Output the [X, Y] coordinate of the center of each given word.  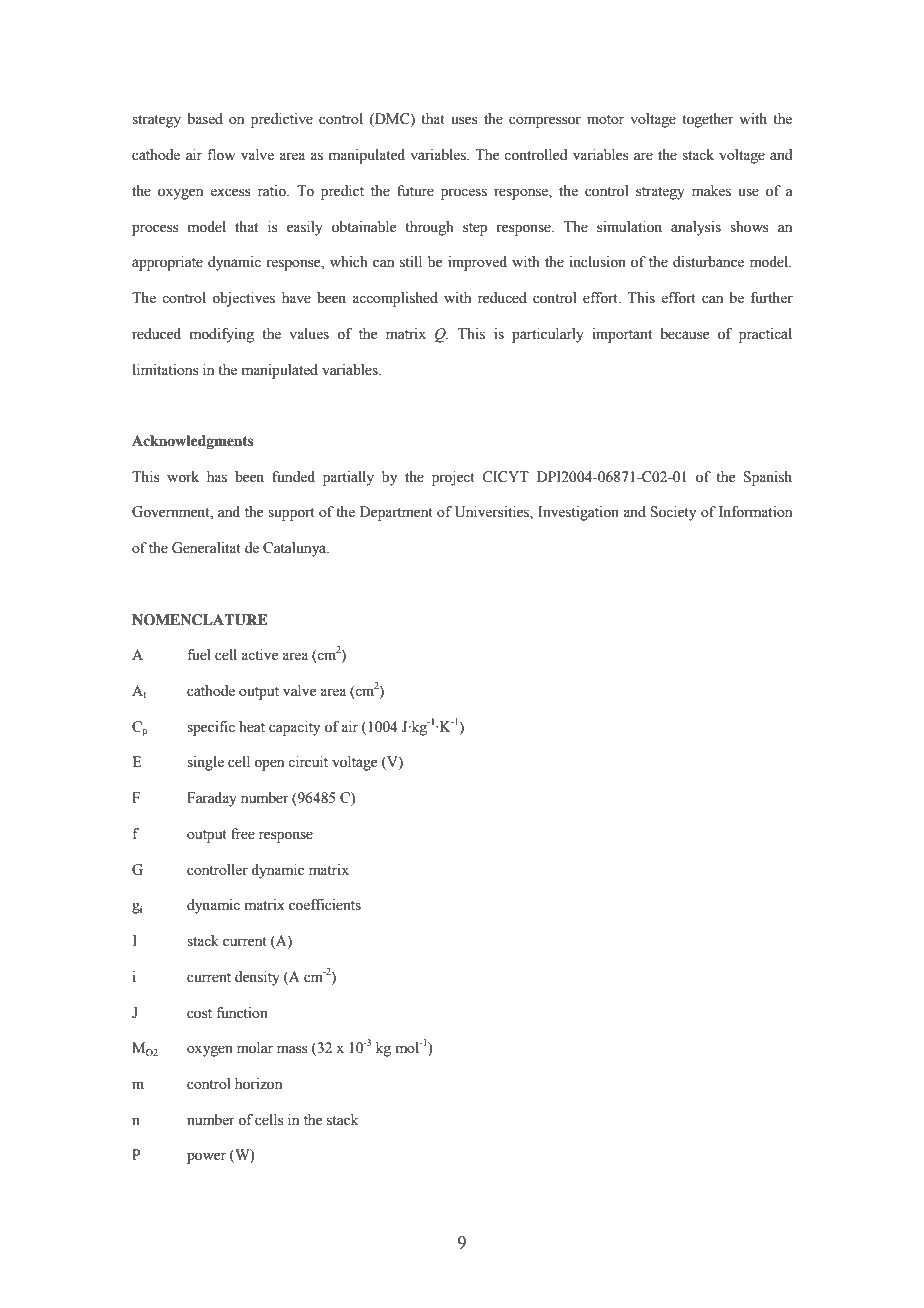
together [708, 120]
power [206, 1158]
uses [464, 120]
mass [292, 1049]
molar [255, 1048]
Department [396, 513]
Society [673, 513]
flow [221, 155]
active [259, 655]
